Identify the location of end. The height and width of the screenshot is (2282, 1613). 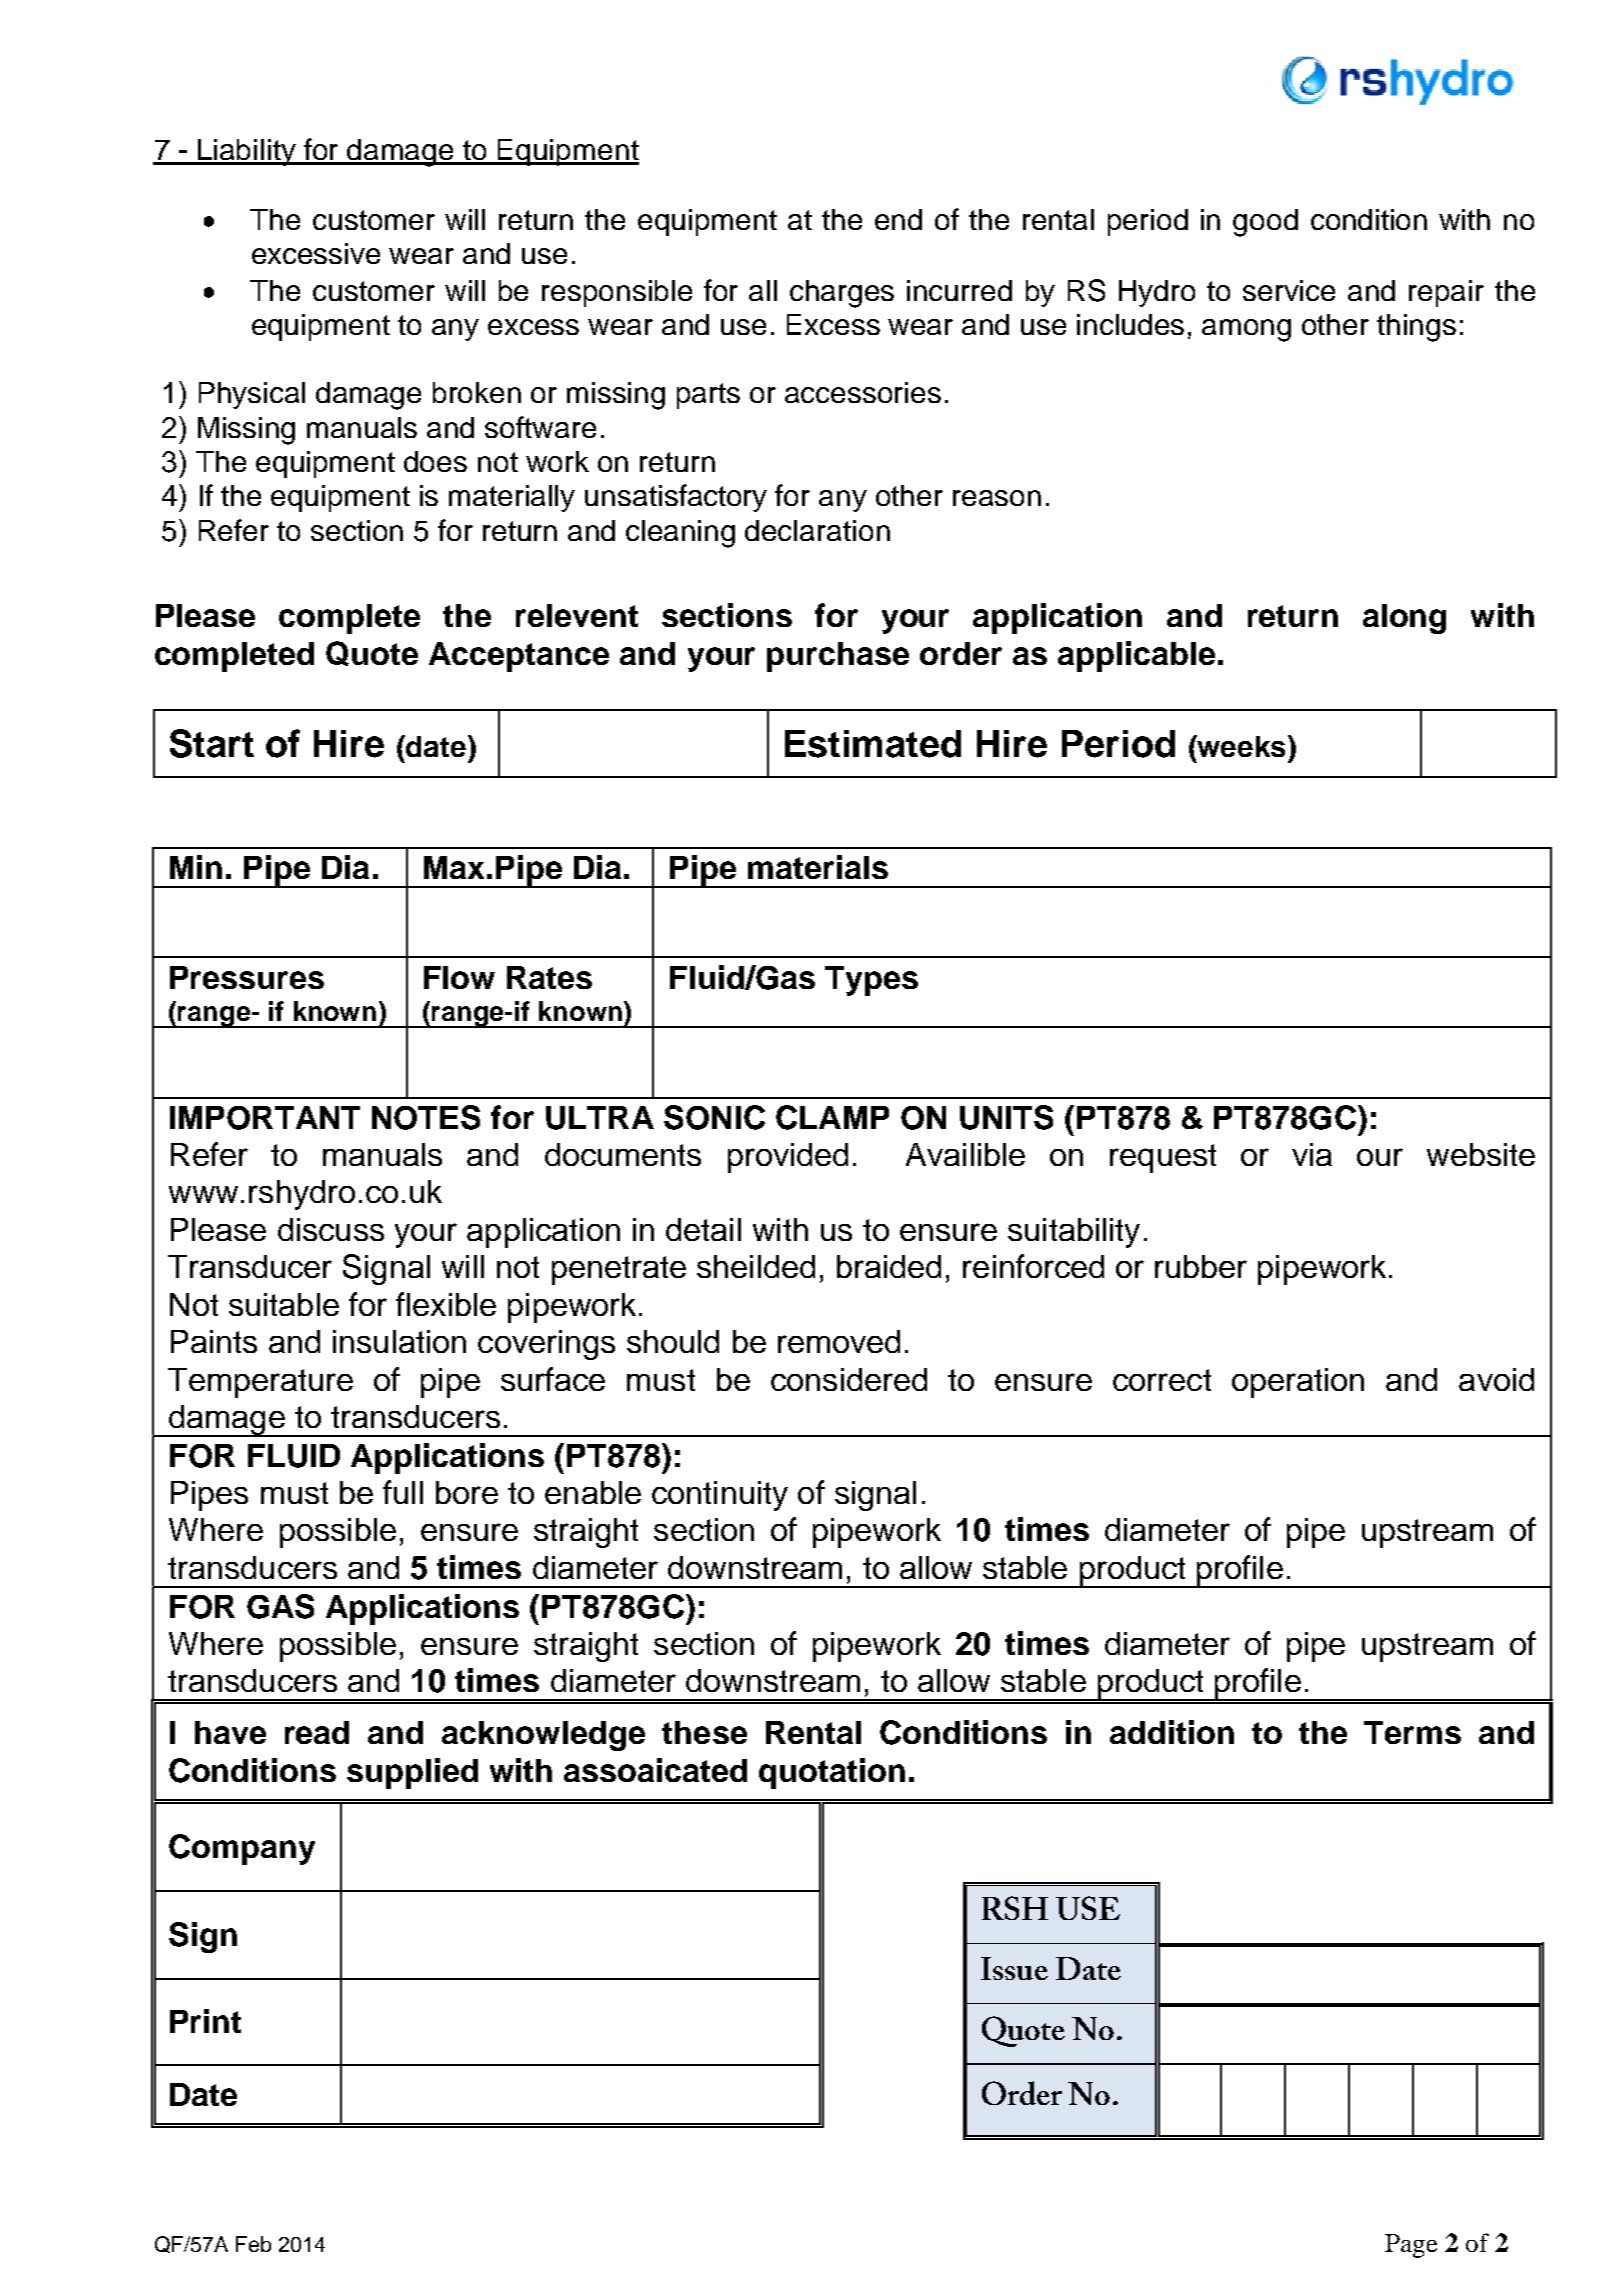
(898, 219).
